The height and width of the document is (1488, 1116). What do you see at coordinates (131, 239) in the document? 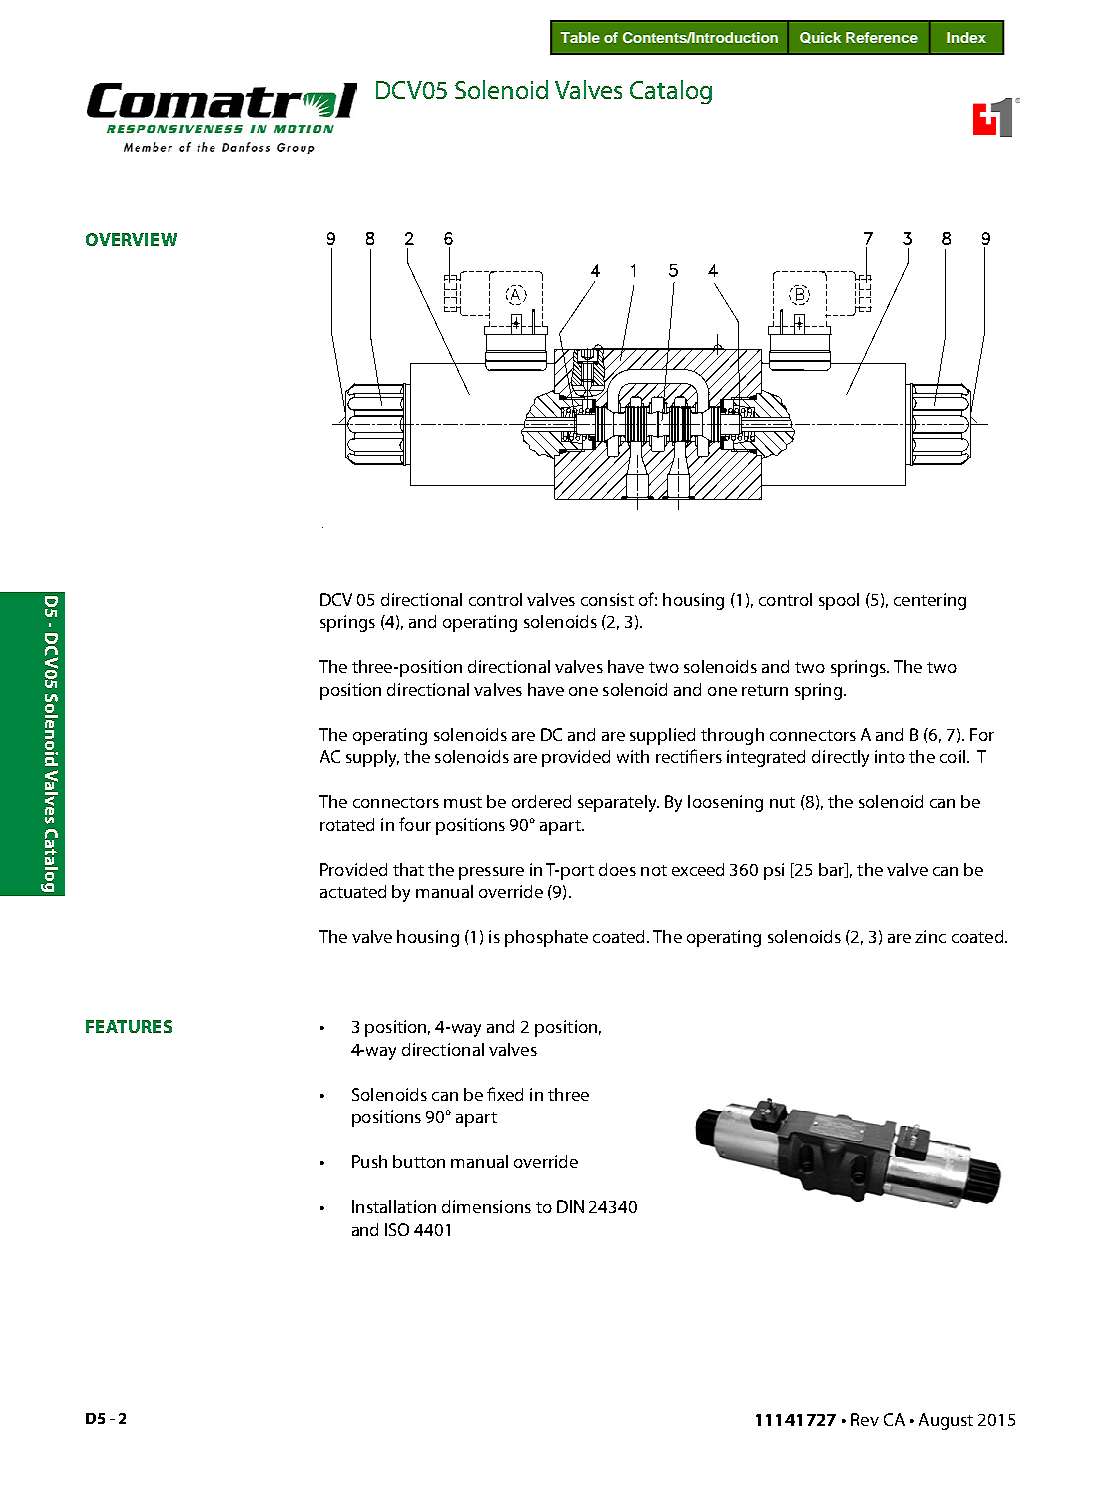
I see `OVERVIEW` at bounding box center [131, 239].
